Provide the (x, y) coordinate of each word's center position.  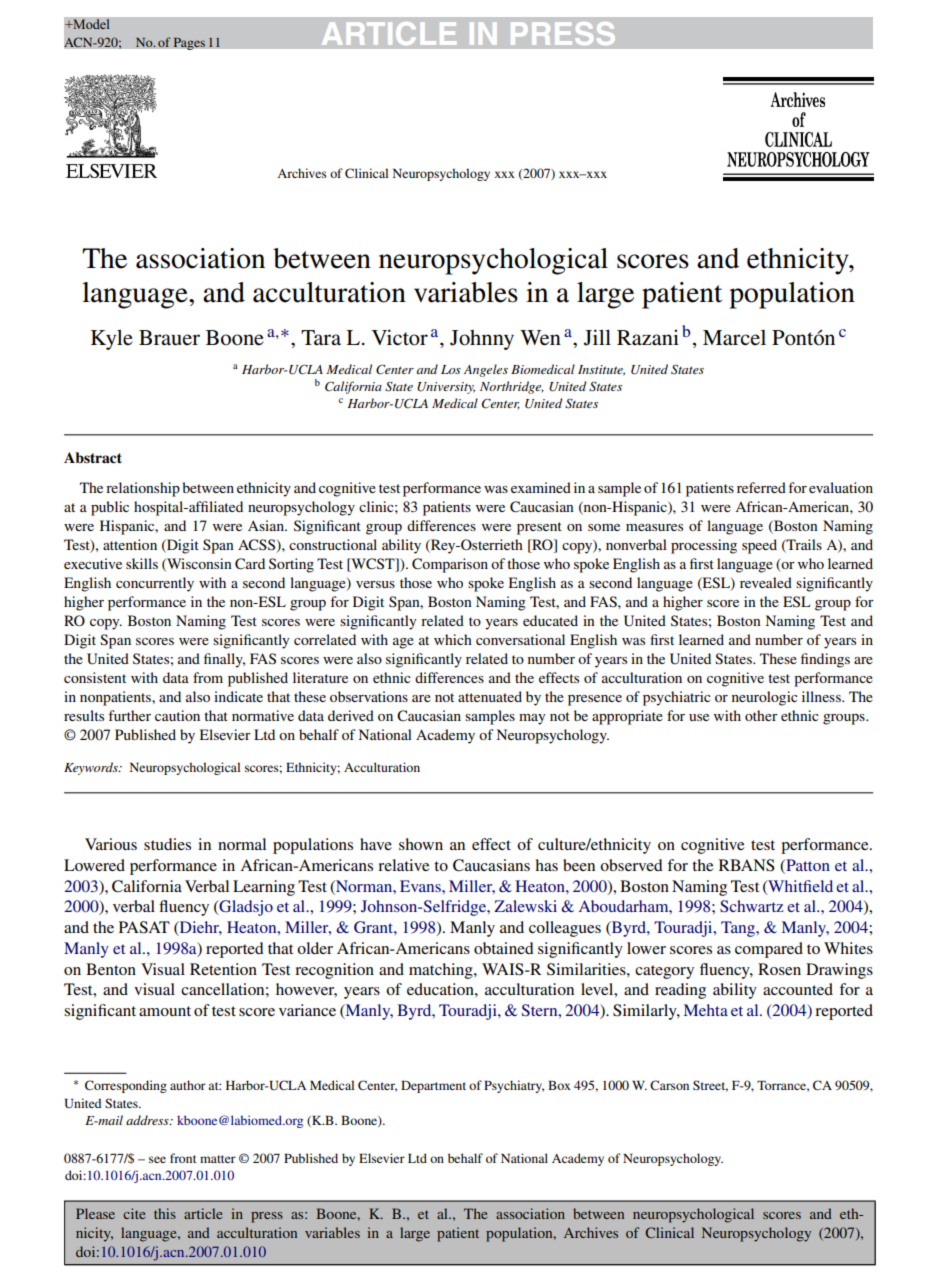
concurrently (155, 584)
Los (451, 369)
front (183, 1158)
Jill (597, 337)
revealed (766, 582)
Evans (421, 886)
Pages (189, 43)
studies (167, 844)
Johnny (482, 340)
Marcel (734, 338)
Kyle (112, 339)
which (453, 639)
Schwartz (752, 906)
